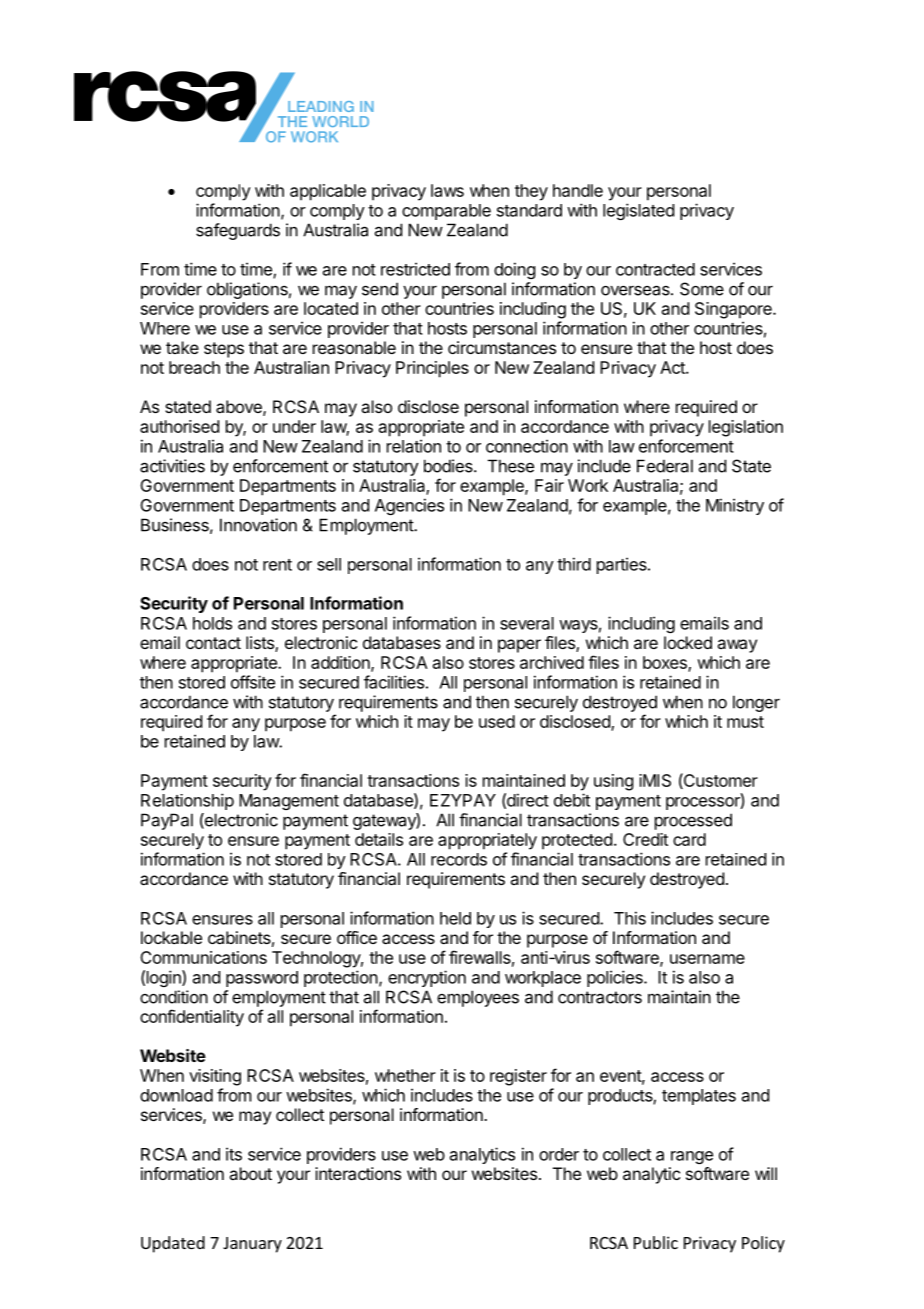 The width and height of the screenshot is (924, 1309). I want to click on safeguards, so click(238, 231).
